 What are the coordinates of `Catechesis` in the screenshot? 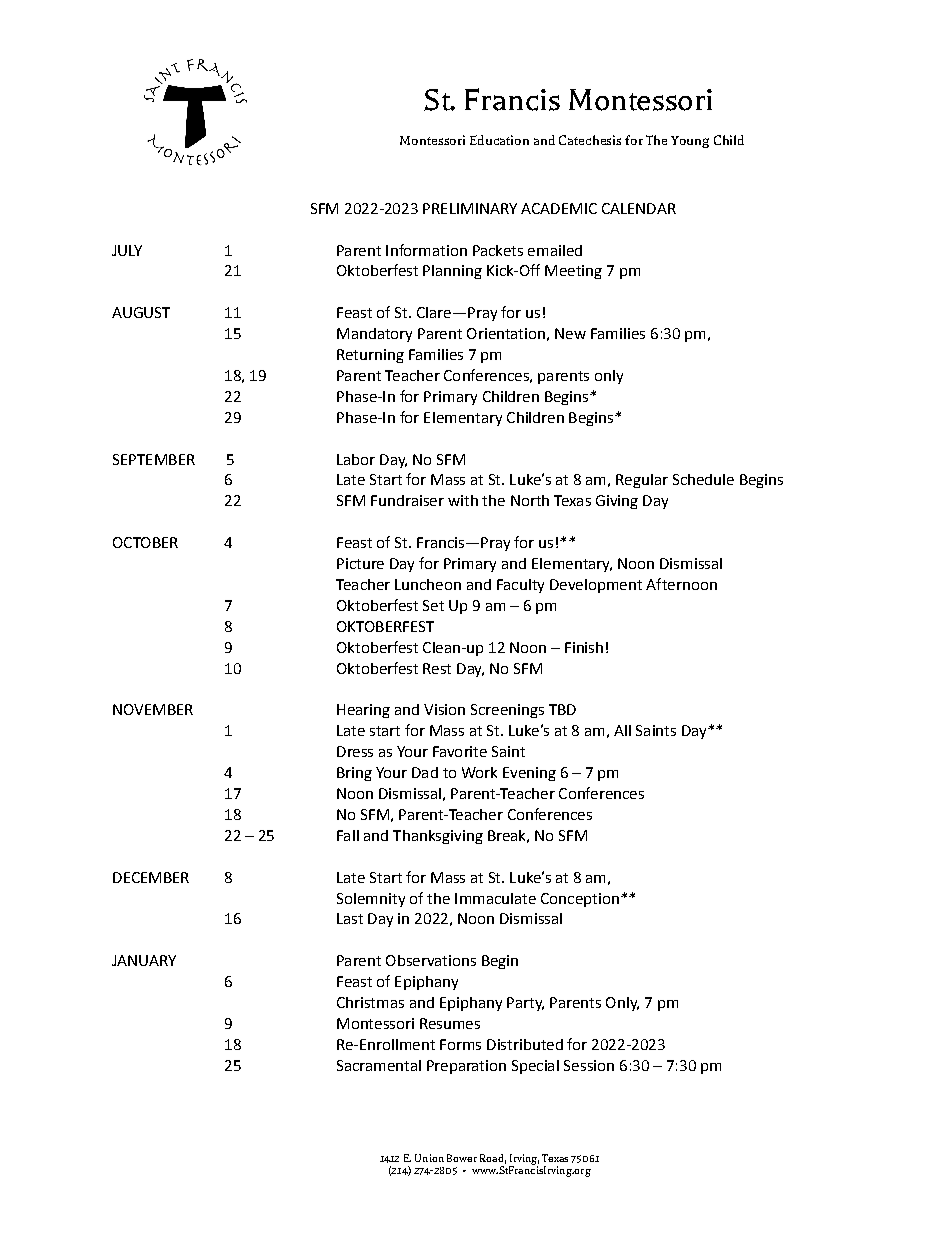 It's located at (590, 140).
